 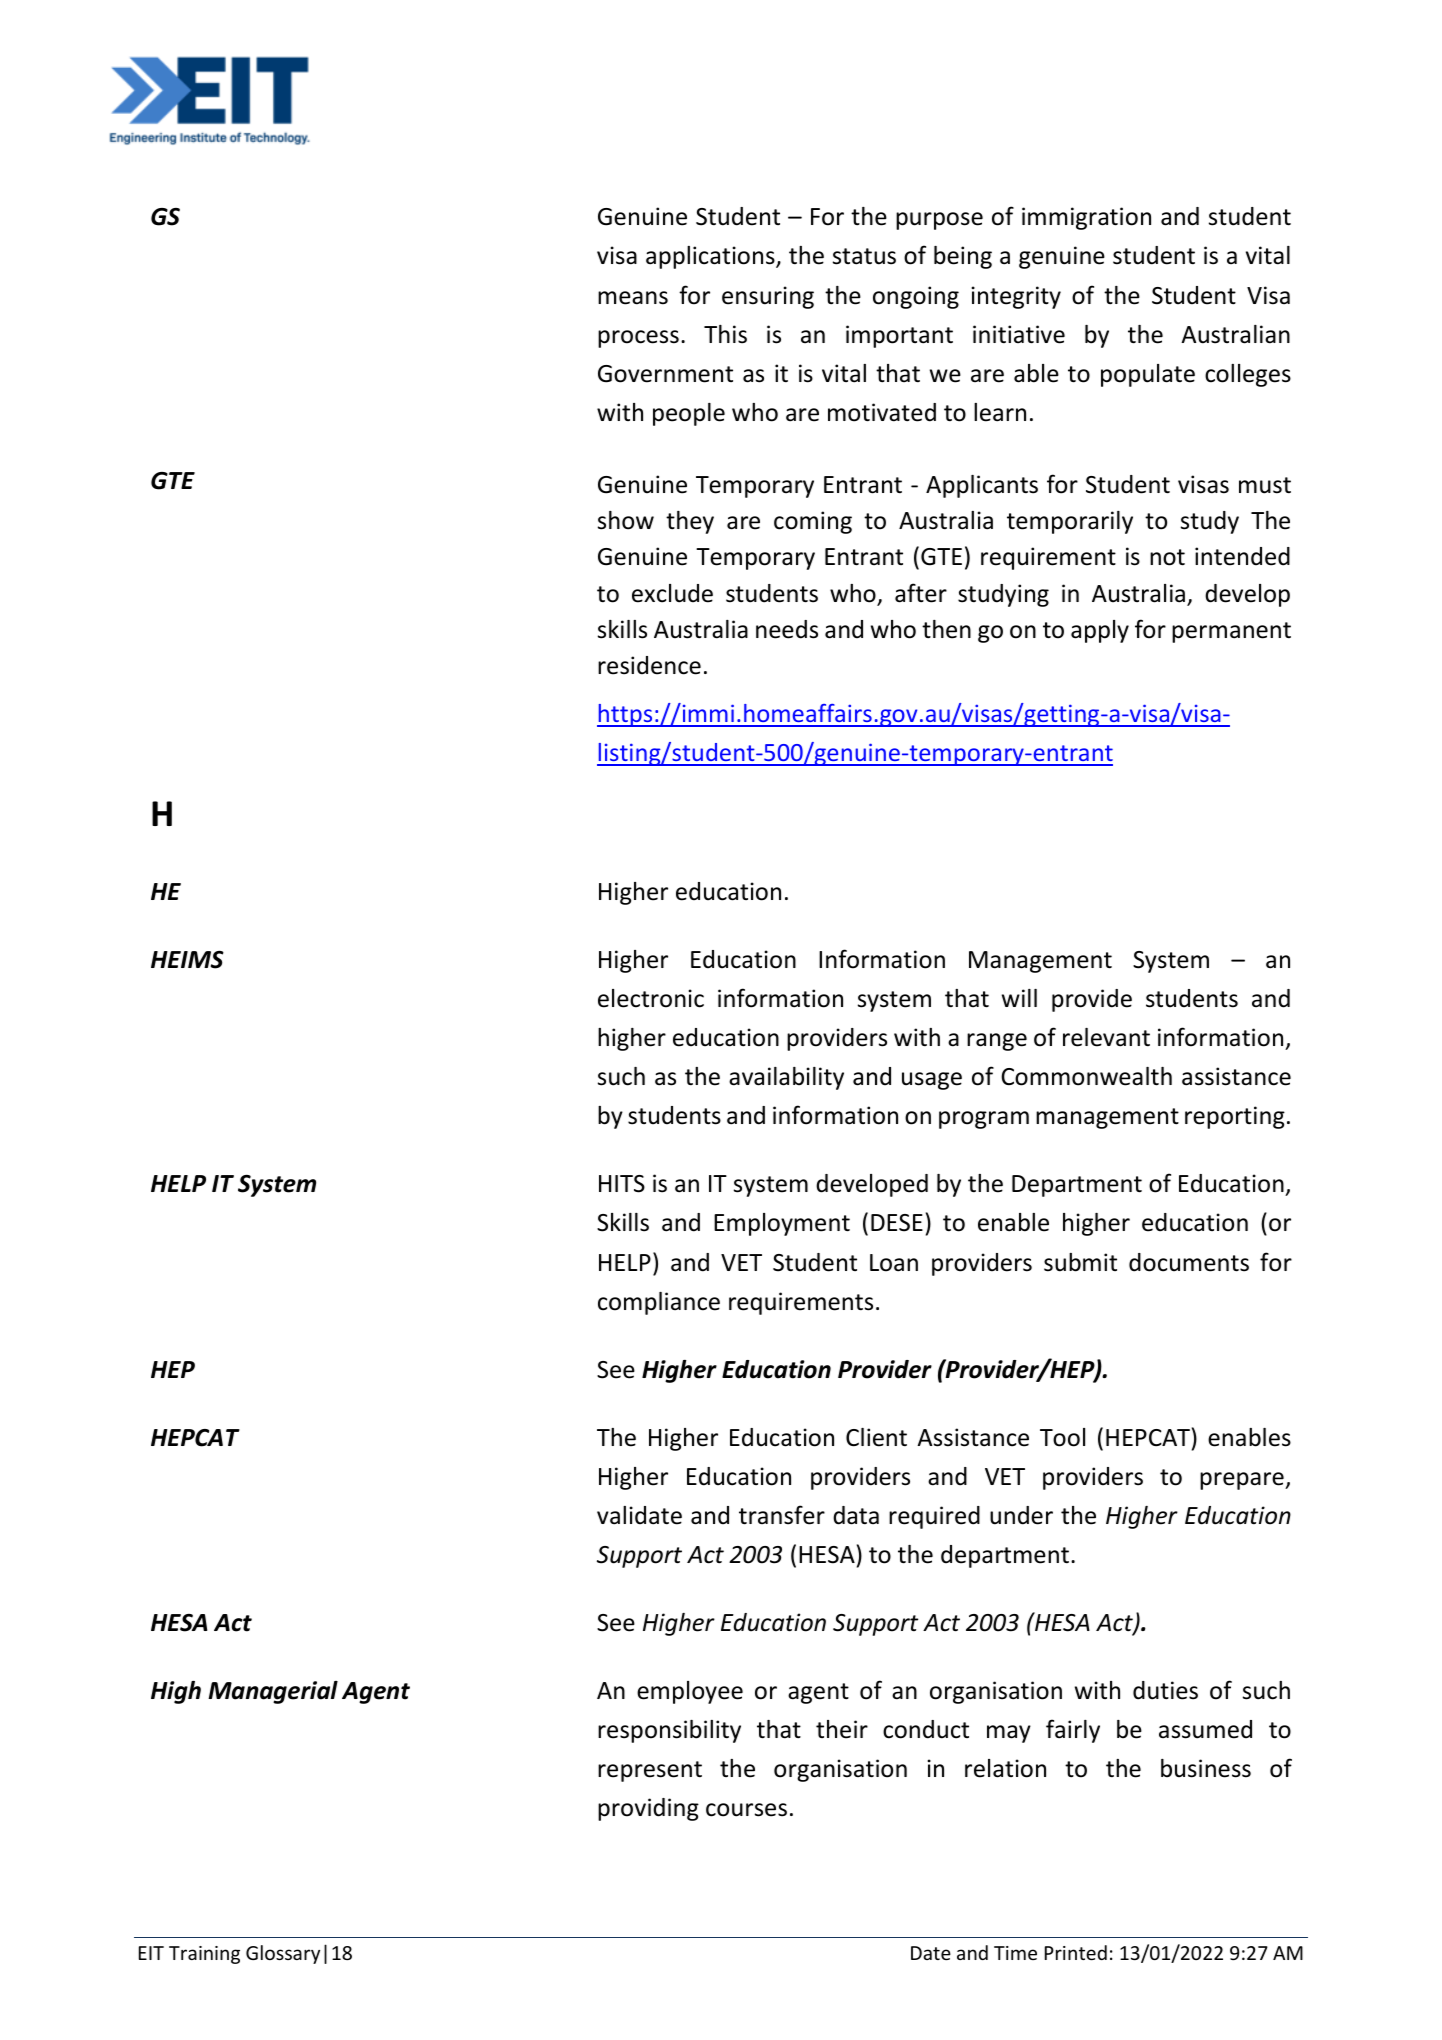 What do you see at coordinates (746, 1810) in the screenshot?
I see `courses` at bounding box center [746, 1810].
